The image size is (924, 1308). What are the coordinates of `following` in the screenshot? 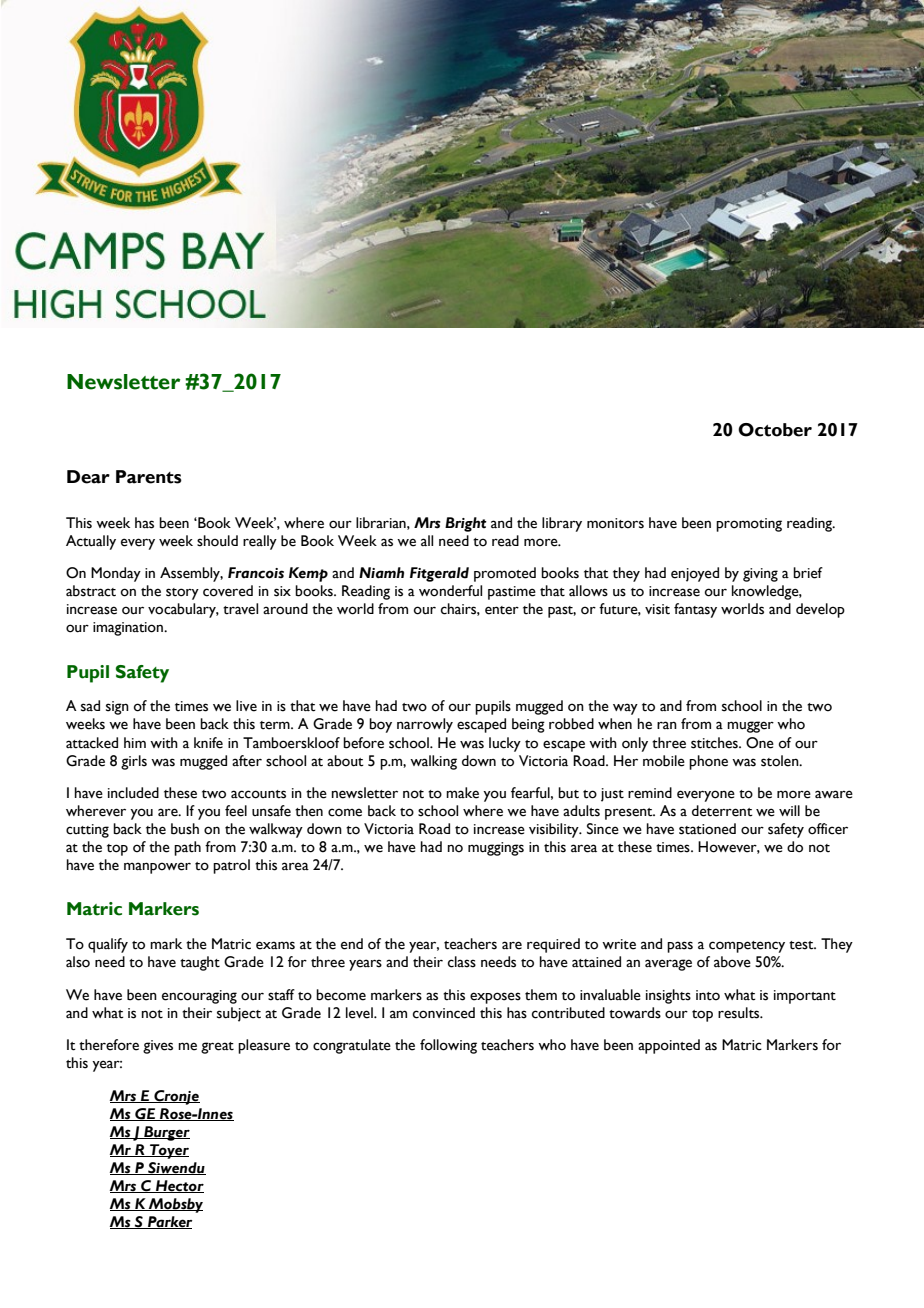 It's located at (448, 1046).
